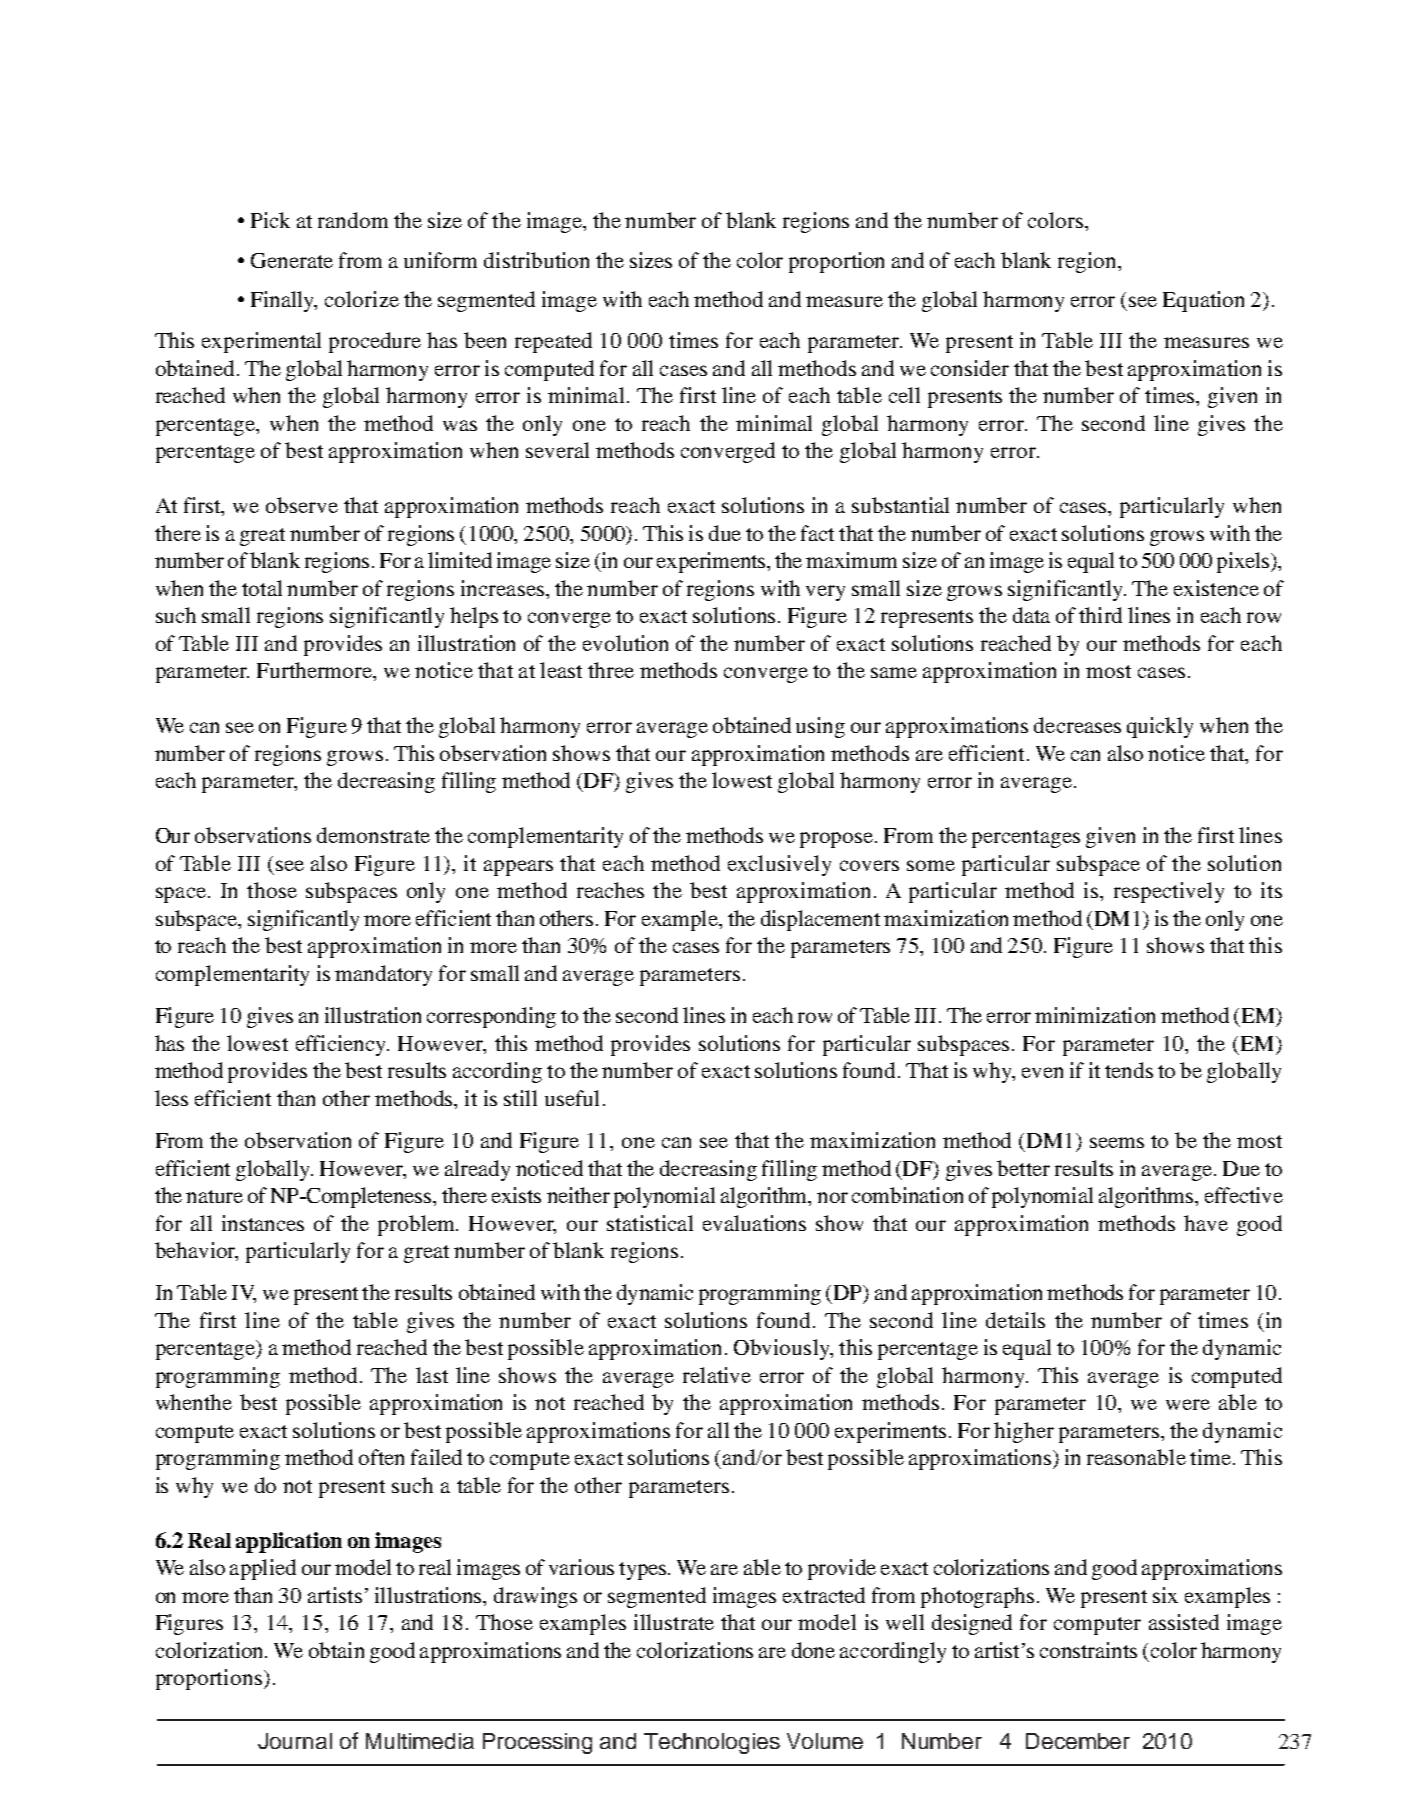 Image resolution: width=1403 pixels, height=1815 pixels. Describe the element at coordinates (263, 1223) in the document. I see `instances` at that location.
